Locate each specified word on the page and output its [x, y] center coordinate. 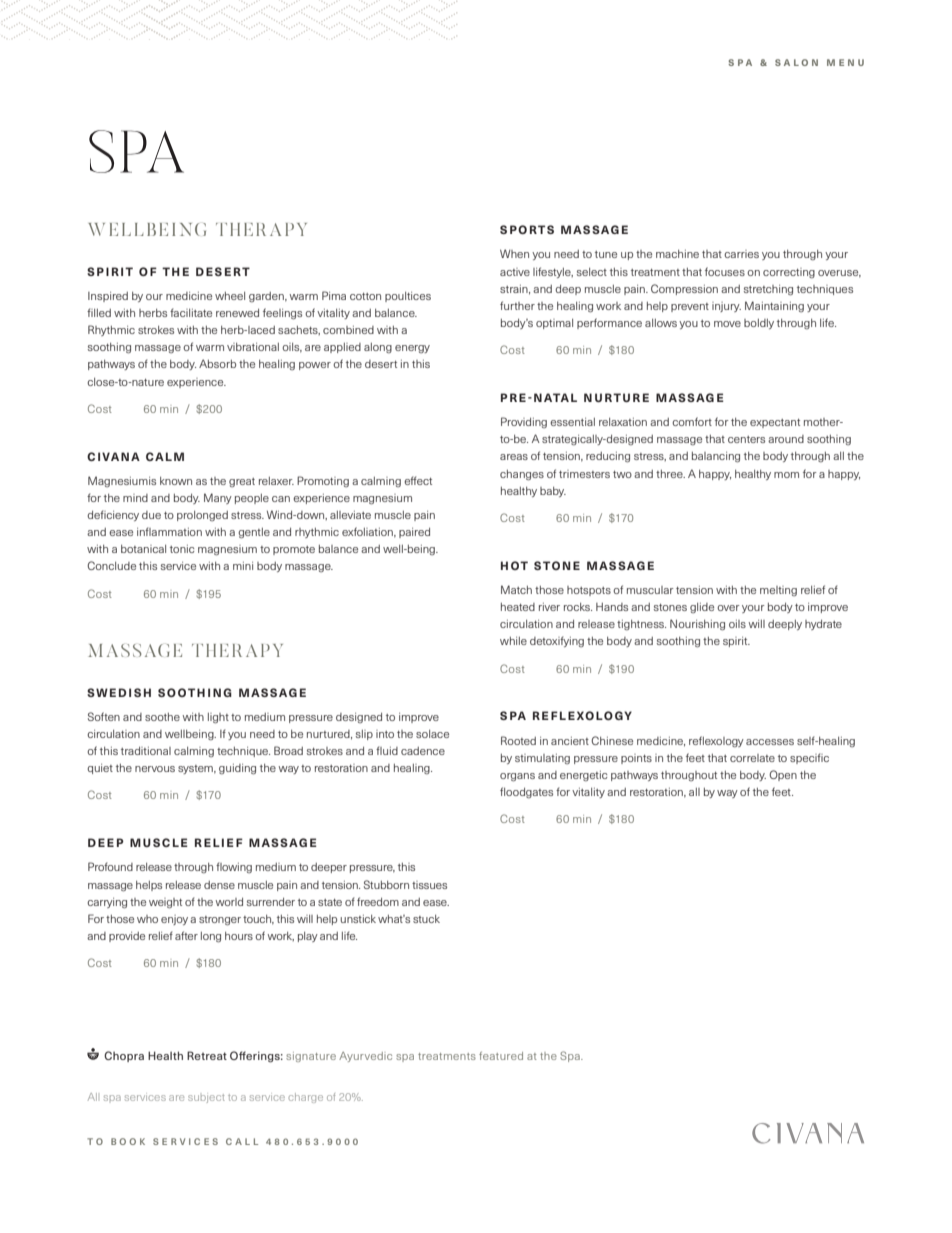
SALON [796, 62]
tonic [182, 549]
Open [783, 775]
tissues [429, 885]
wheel [230, 296]
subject [206, 1098]
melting [778, 591]
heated [518, 607]
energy [412, 349]
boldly [759, 324]
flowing [234, 867]
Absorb [217, 363]
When [514, 253]
